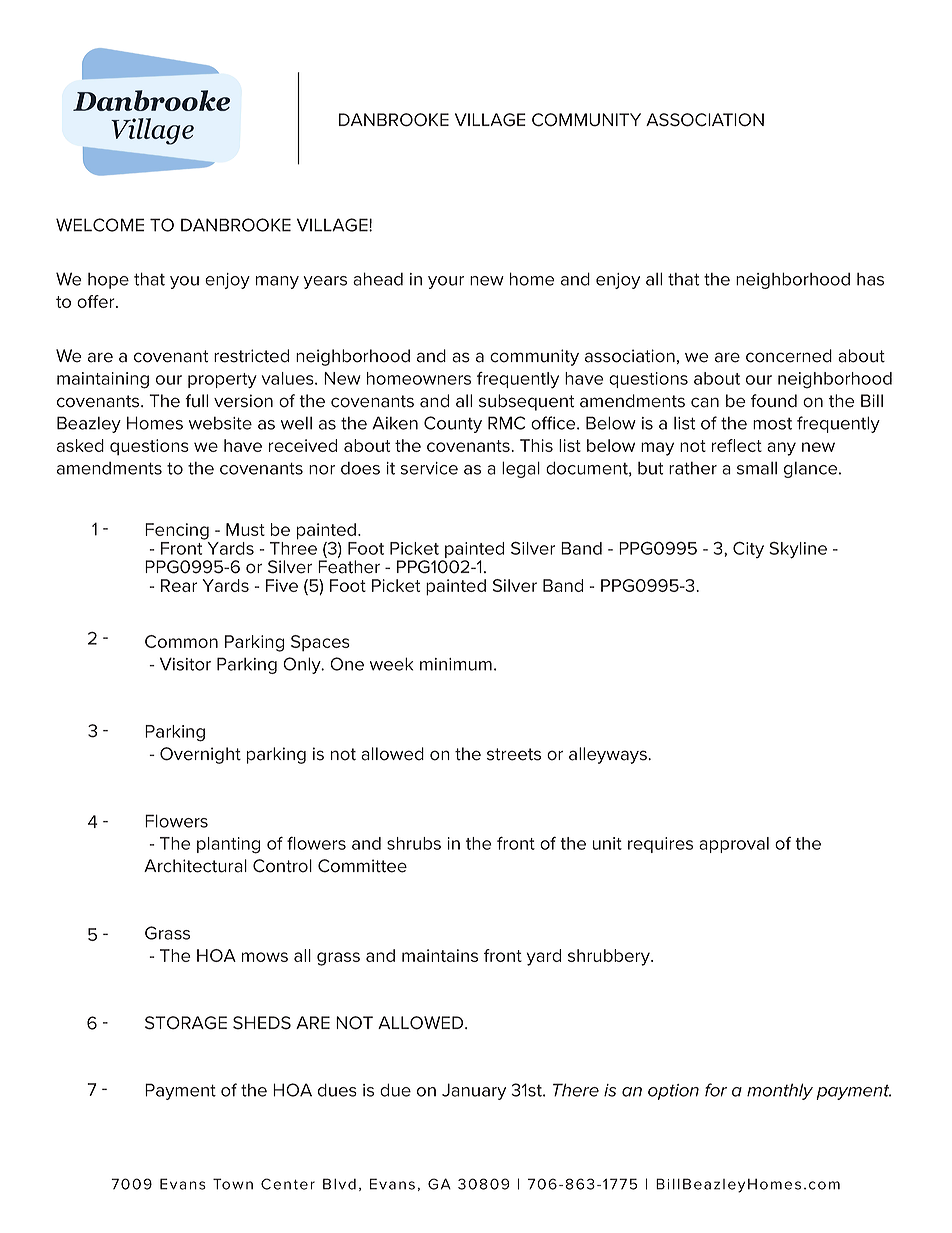 The image size is (952, 1233). I want to click on approval, so click(734, 845).
